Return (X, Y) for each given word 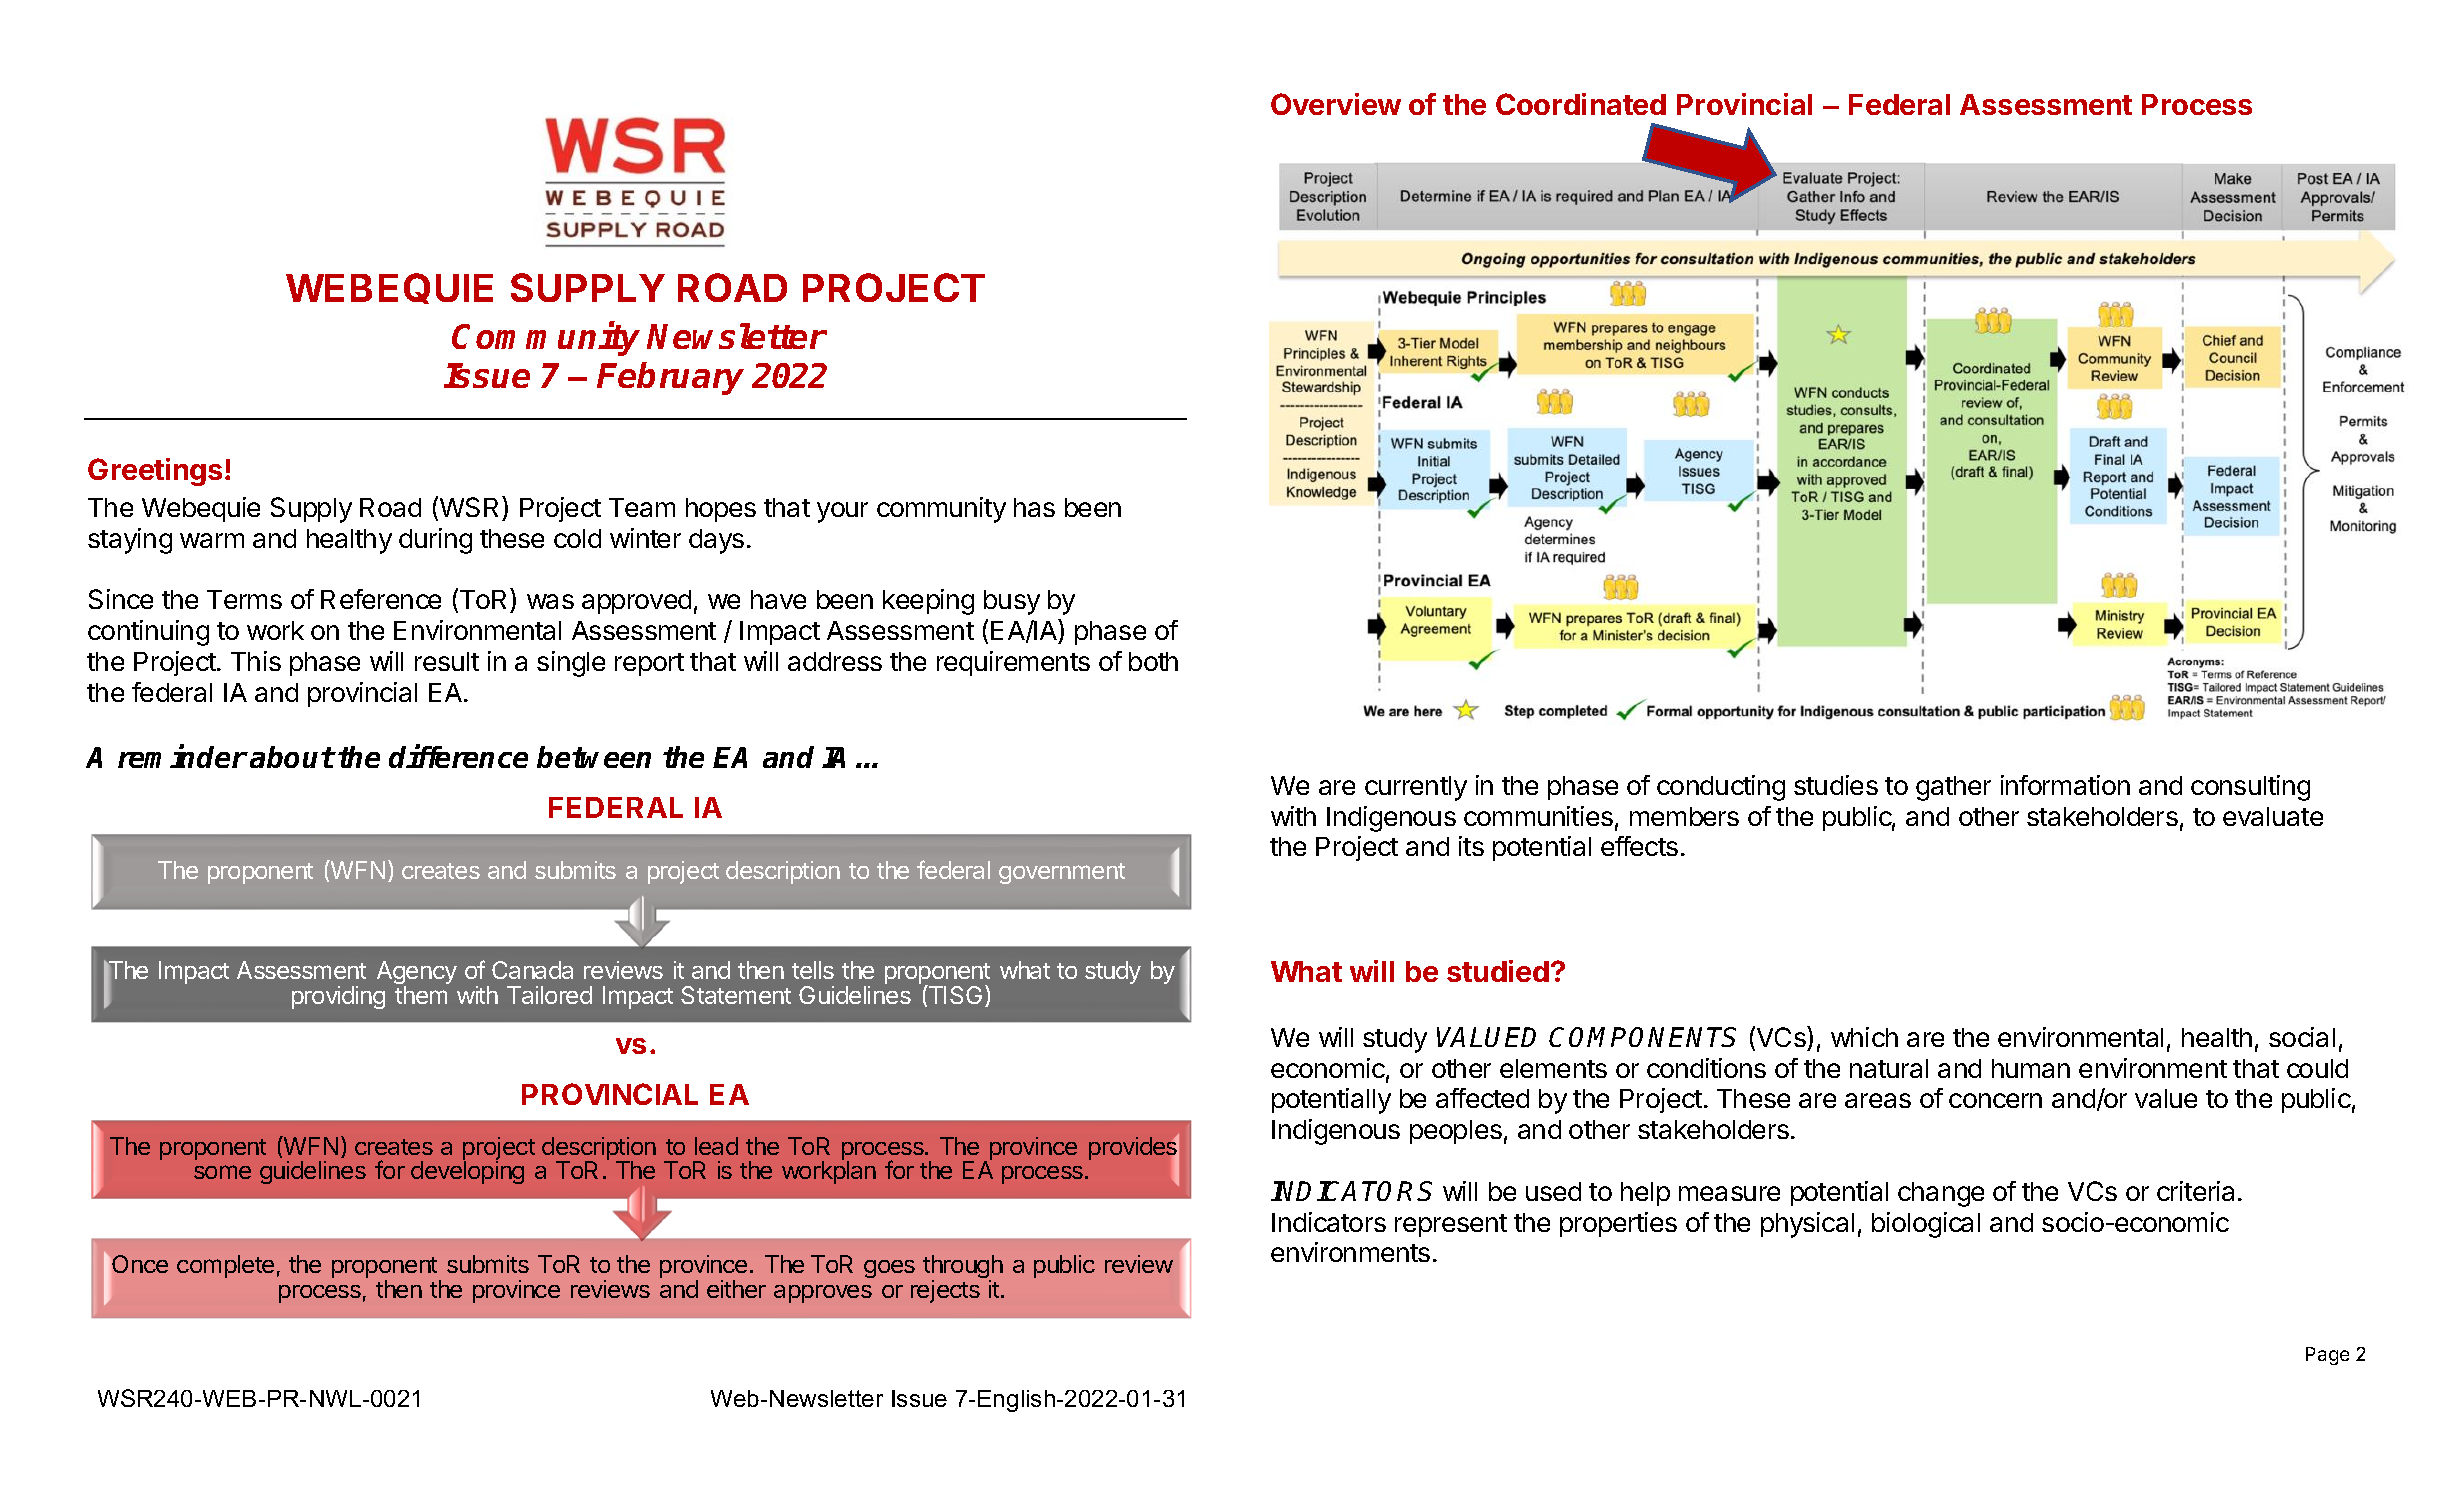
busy (1012, 602)
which (1864, 1037)
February (670, 378)
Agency (417, 974)
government (1062, 873)
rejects (945, 1291)
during (435, 541)
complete (225, 1266)
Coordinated (1581, 104)
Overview (1336, 104)
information (2065, 785)
